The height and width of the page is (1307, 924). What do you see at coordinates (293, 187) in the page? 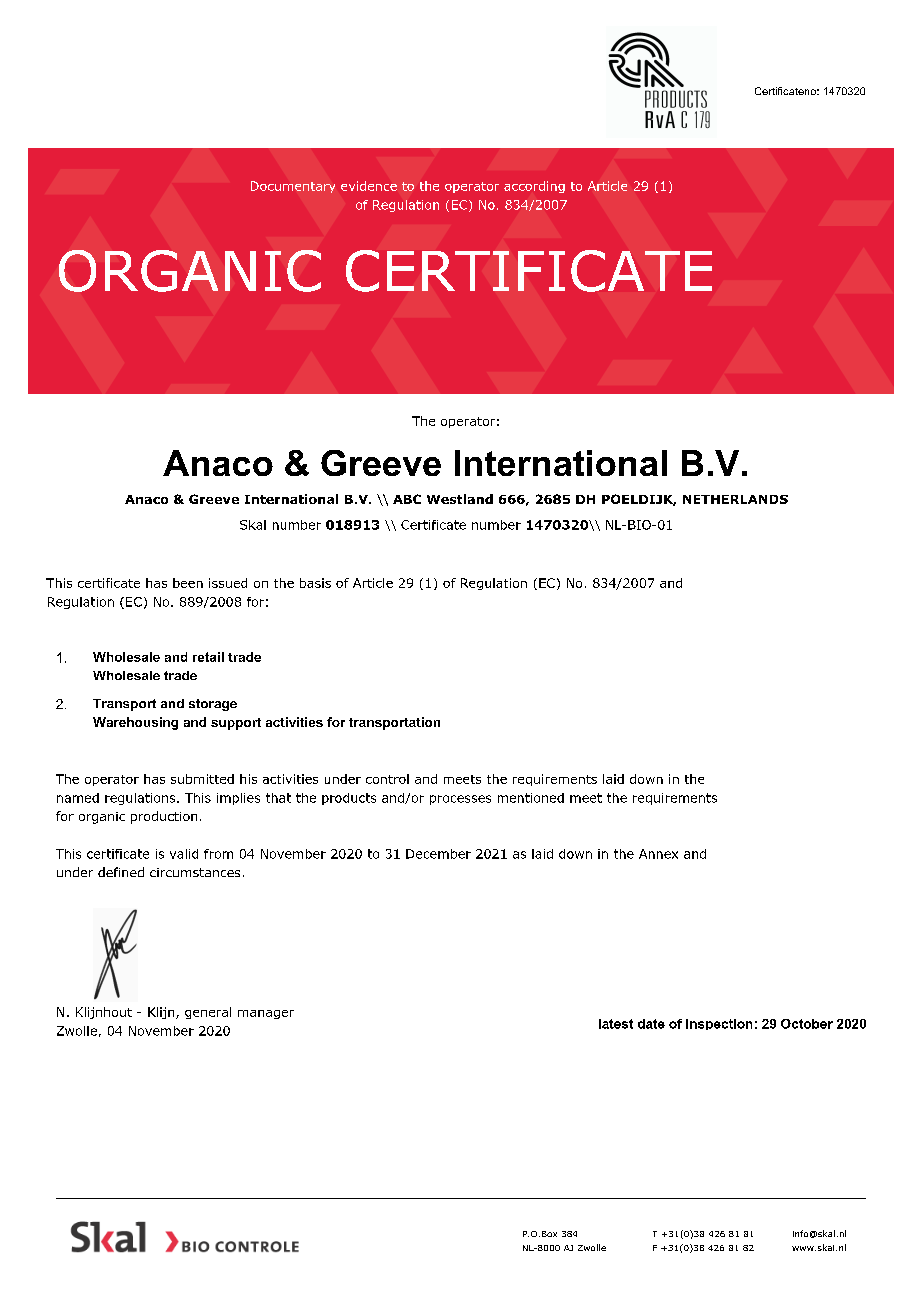
I see `Documentary` at bounding box center [293, 187].
